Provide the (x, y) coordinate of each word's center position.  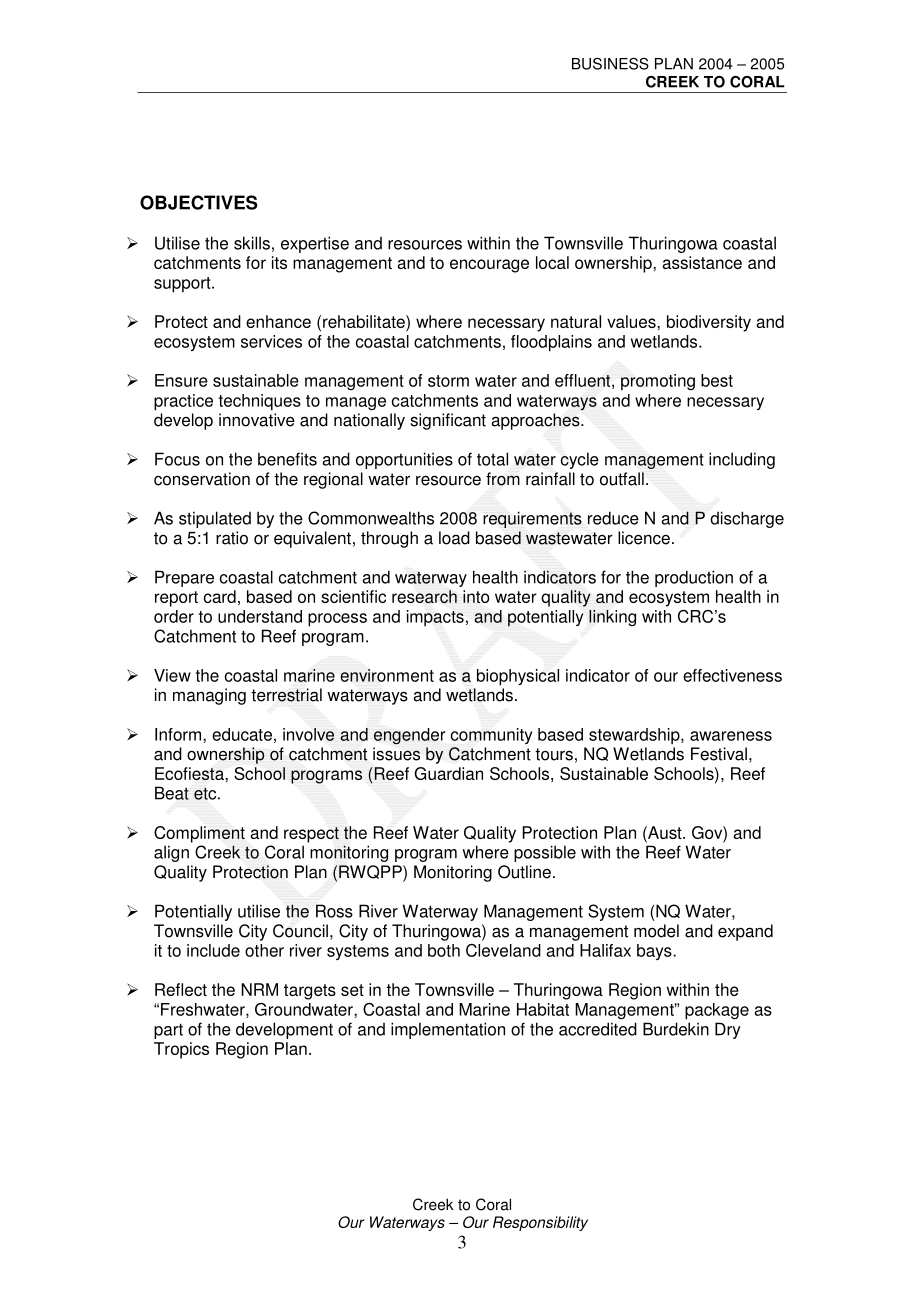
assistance (702, 262)
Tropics (181, 1050)
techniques (260, 402)
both (444, 950)
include (213, 950)
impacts (435, 618)
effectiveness (732, 675)
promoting (658, 382)
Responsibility (540, 1223)
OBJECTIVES (199, 202)
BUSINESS (610, 64)
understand (260, 616)
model (656, 931)
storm (448, 381)
